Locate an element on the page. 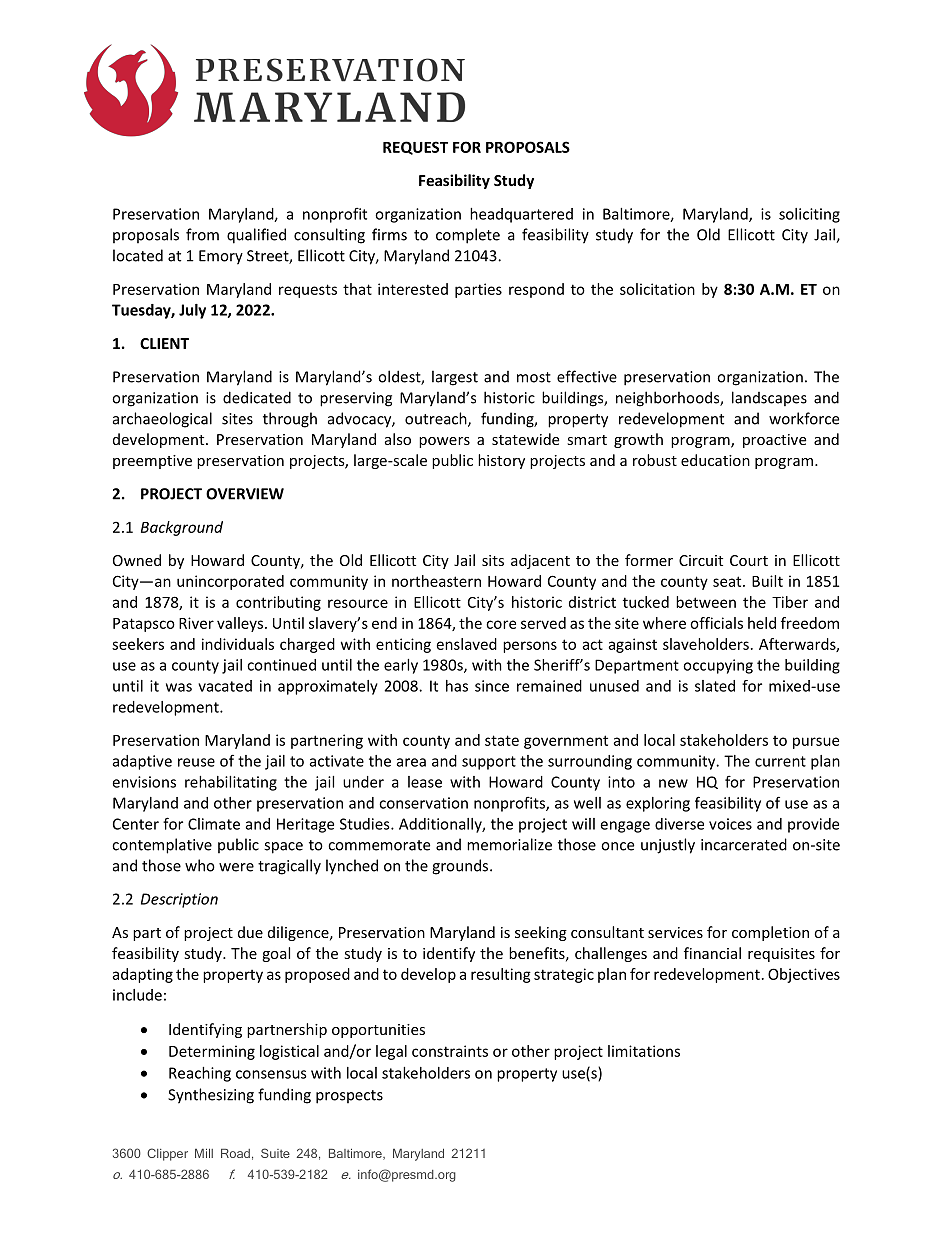 This image has height=1233, width=952. complete is located at coordinates (468, 236).
